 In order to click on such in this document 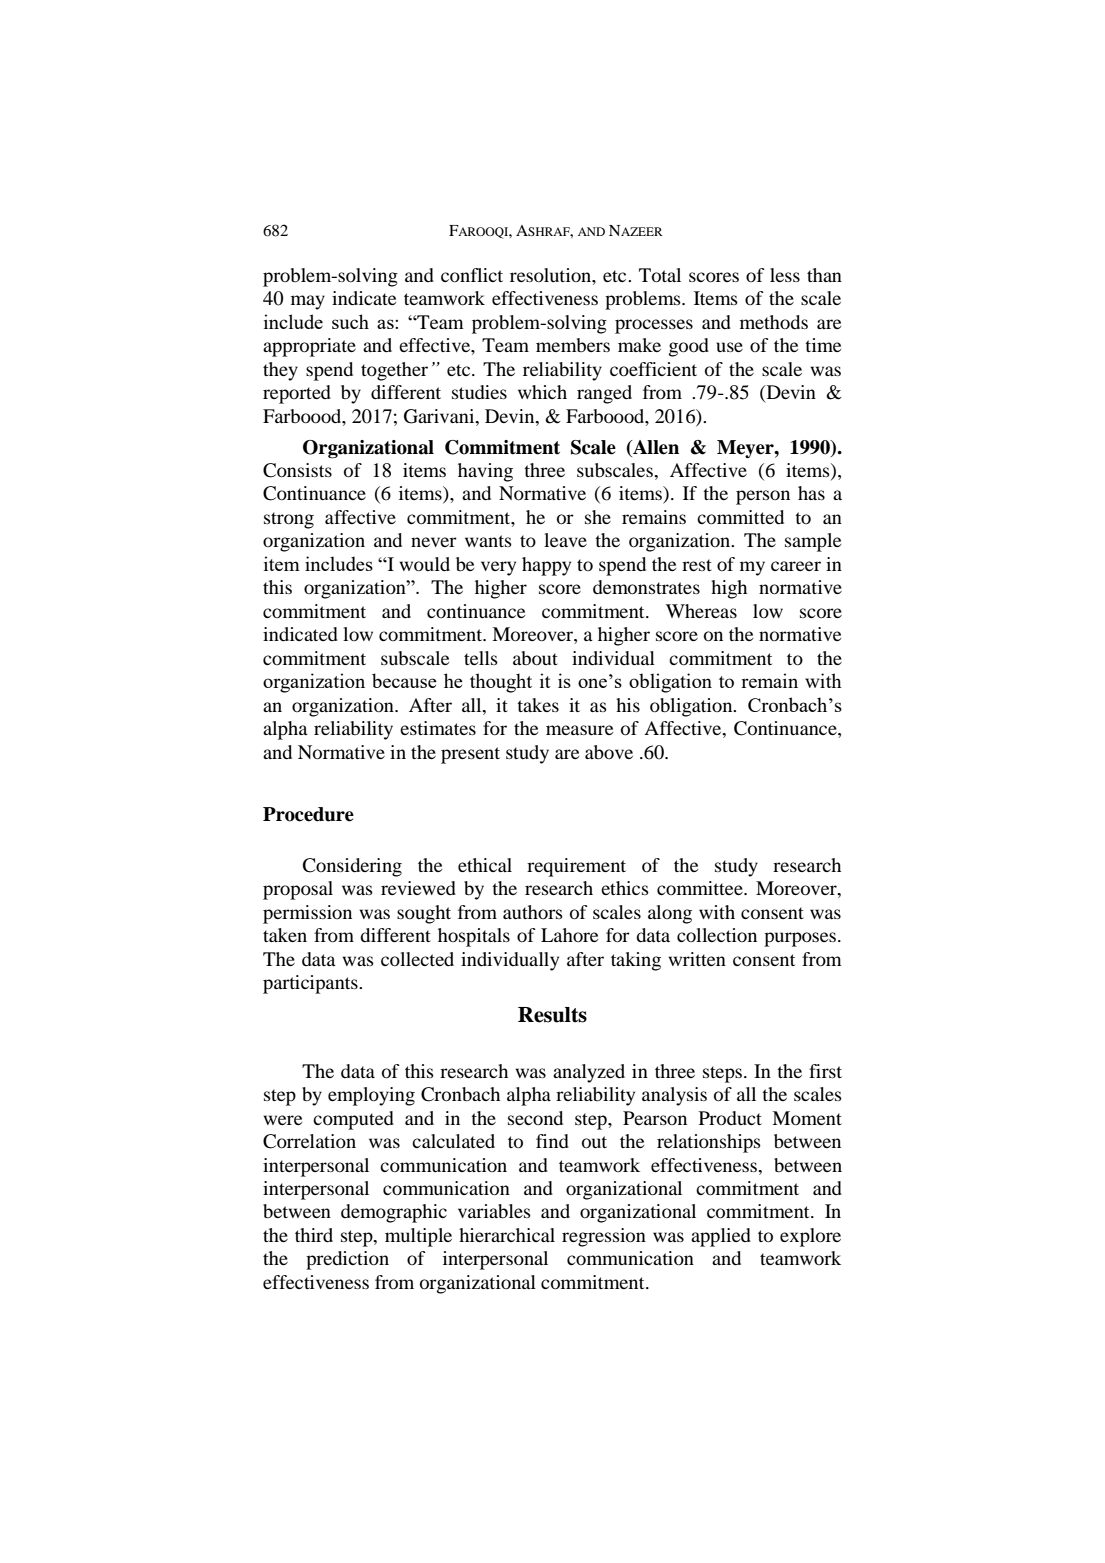, I will do `click(350, 321)`.
